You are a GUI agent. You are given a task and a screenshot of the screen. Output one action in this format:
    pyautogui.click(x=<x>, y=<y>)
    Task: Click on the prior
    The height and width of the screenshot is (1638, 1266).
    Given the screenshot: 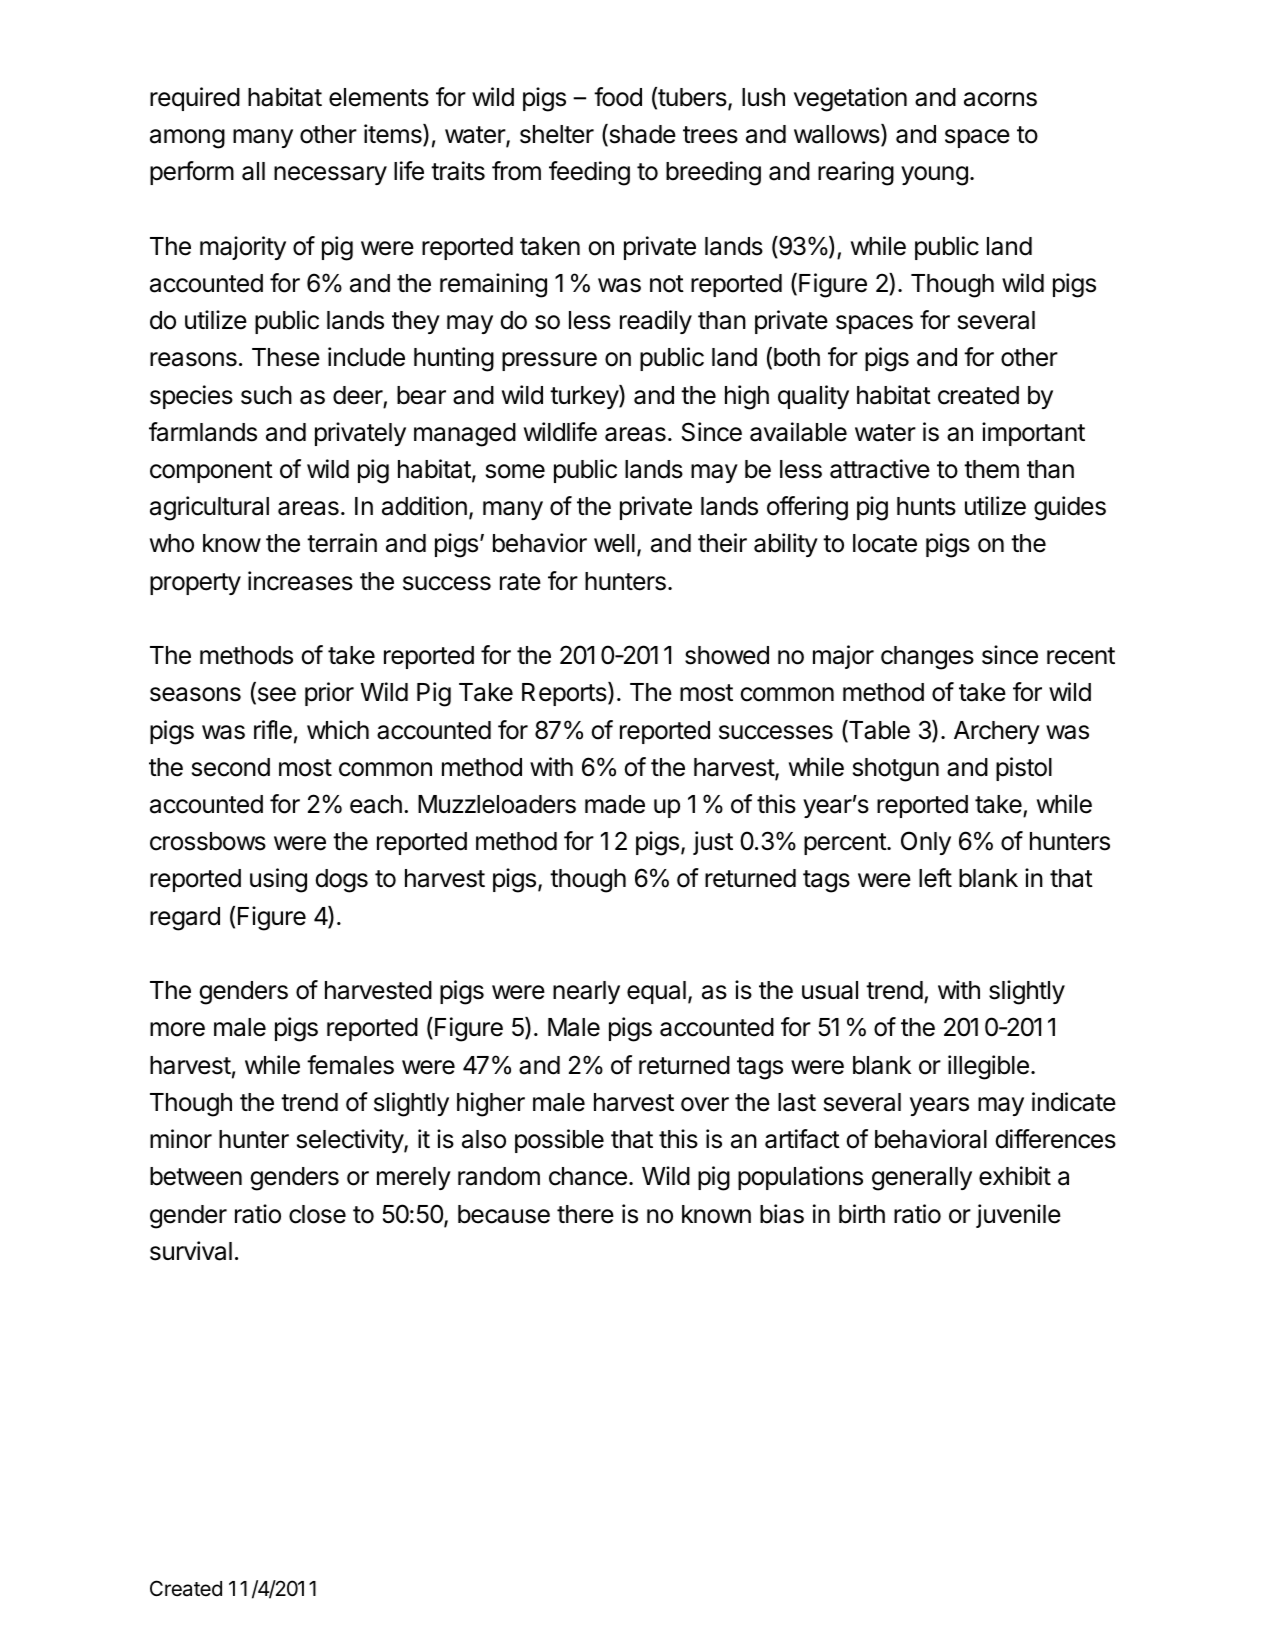 What is the action you would take?
    pyautogui.click(x=329, y=694)
